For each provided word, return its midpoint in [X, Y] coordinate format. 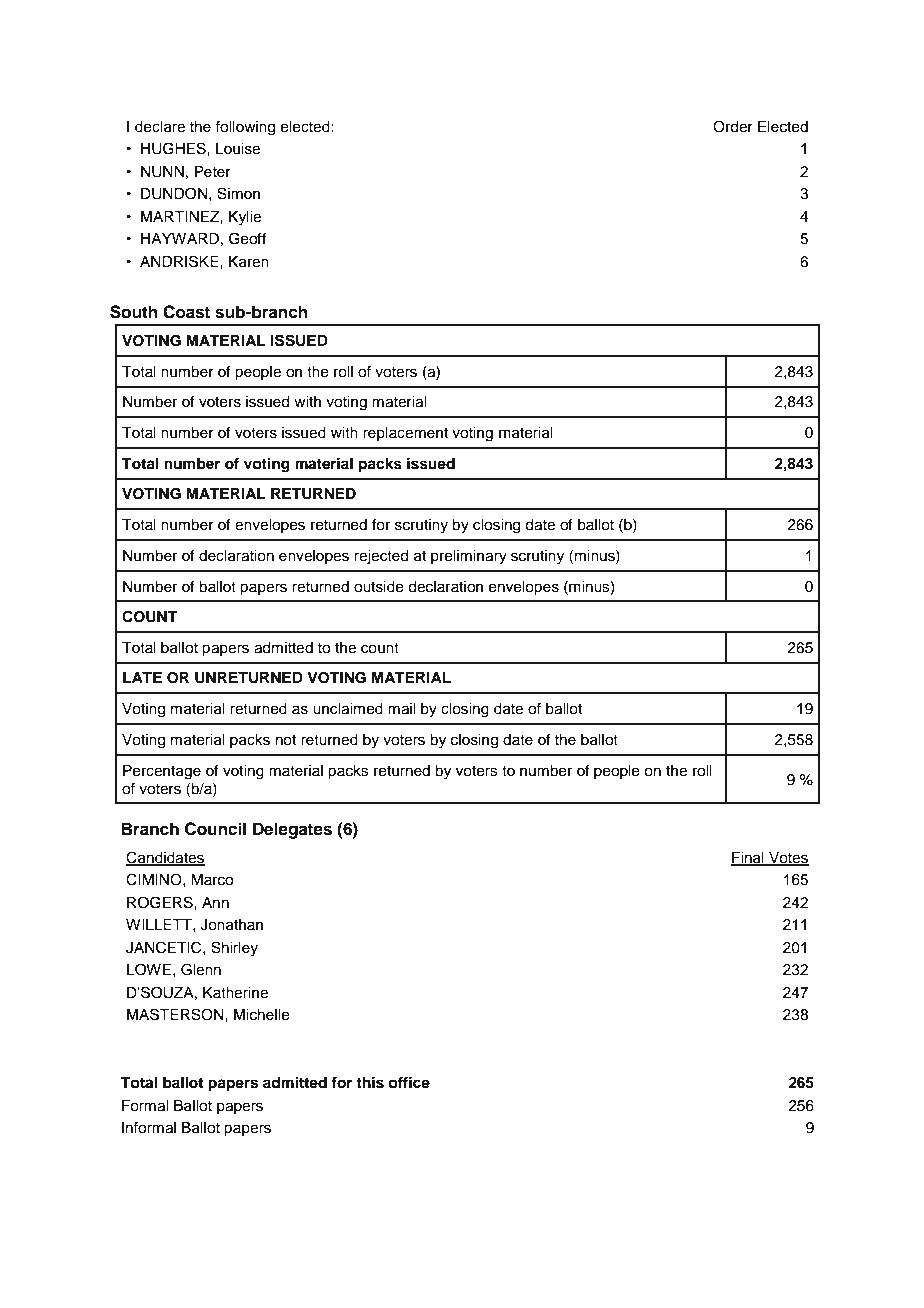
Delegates [292, 830]
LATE [142, 677]
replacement [405, 434]
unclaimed [348, 709]
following [245, 127]
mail [401, 709]
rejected [381, 557]
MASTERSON [176, 1014]
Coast [186, 312]
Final [748, 858]
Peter [213, 172]
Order [733, 126]
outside [379, 587]
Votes [788, 858]
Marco [212, 880]
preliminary [469, 557]
